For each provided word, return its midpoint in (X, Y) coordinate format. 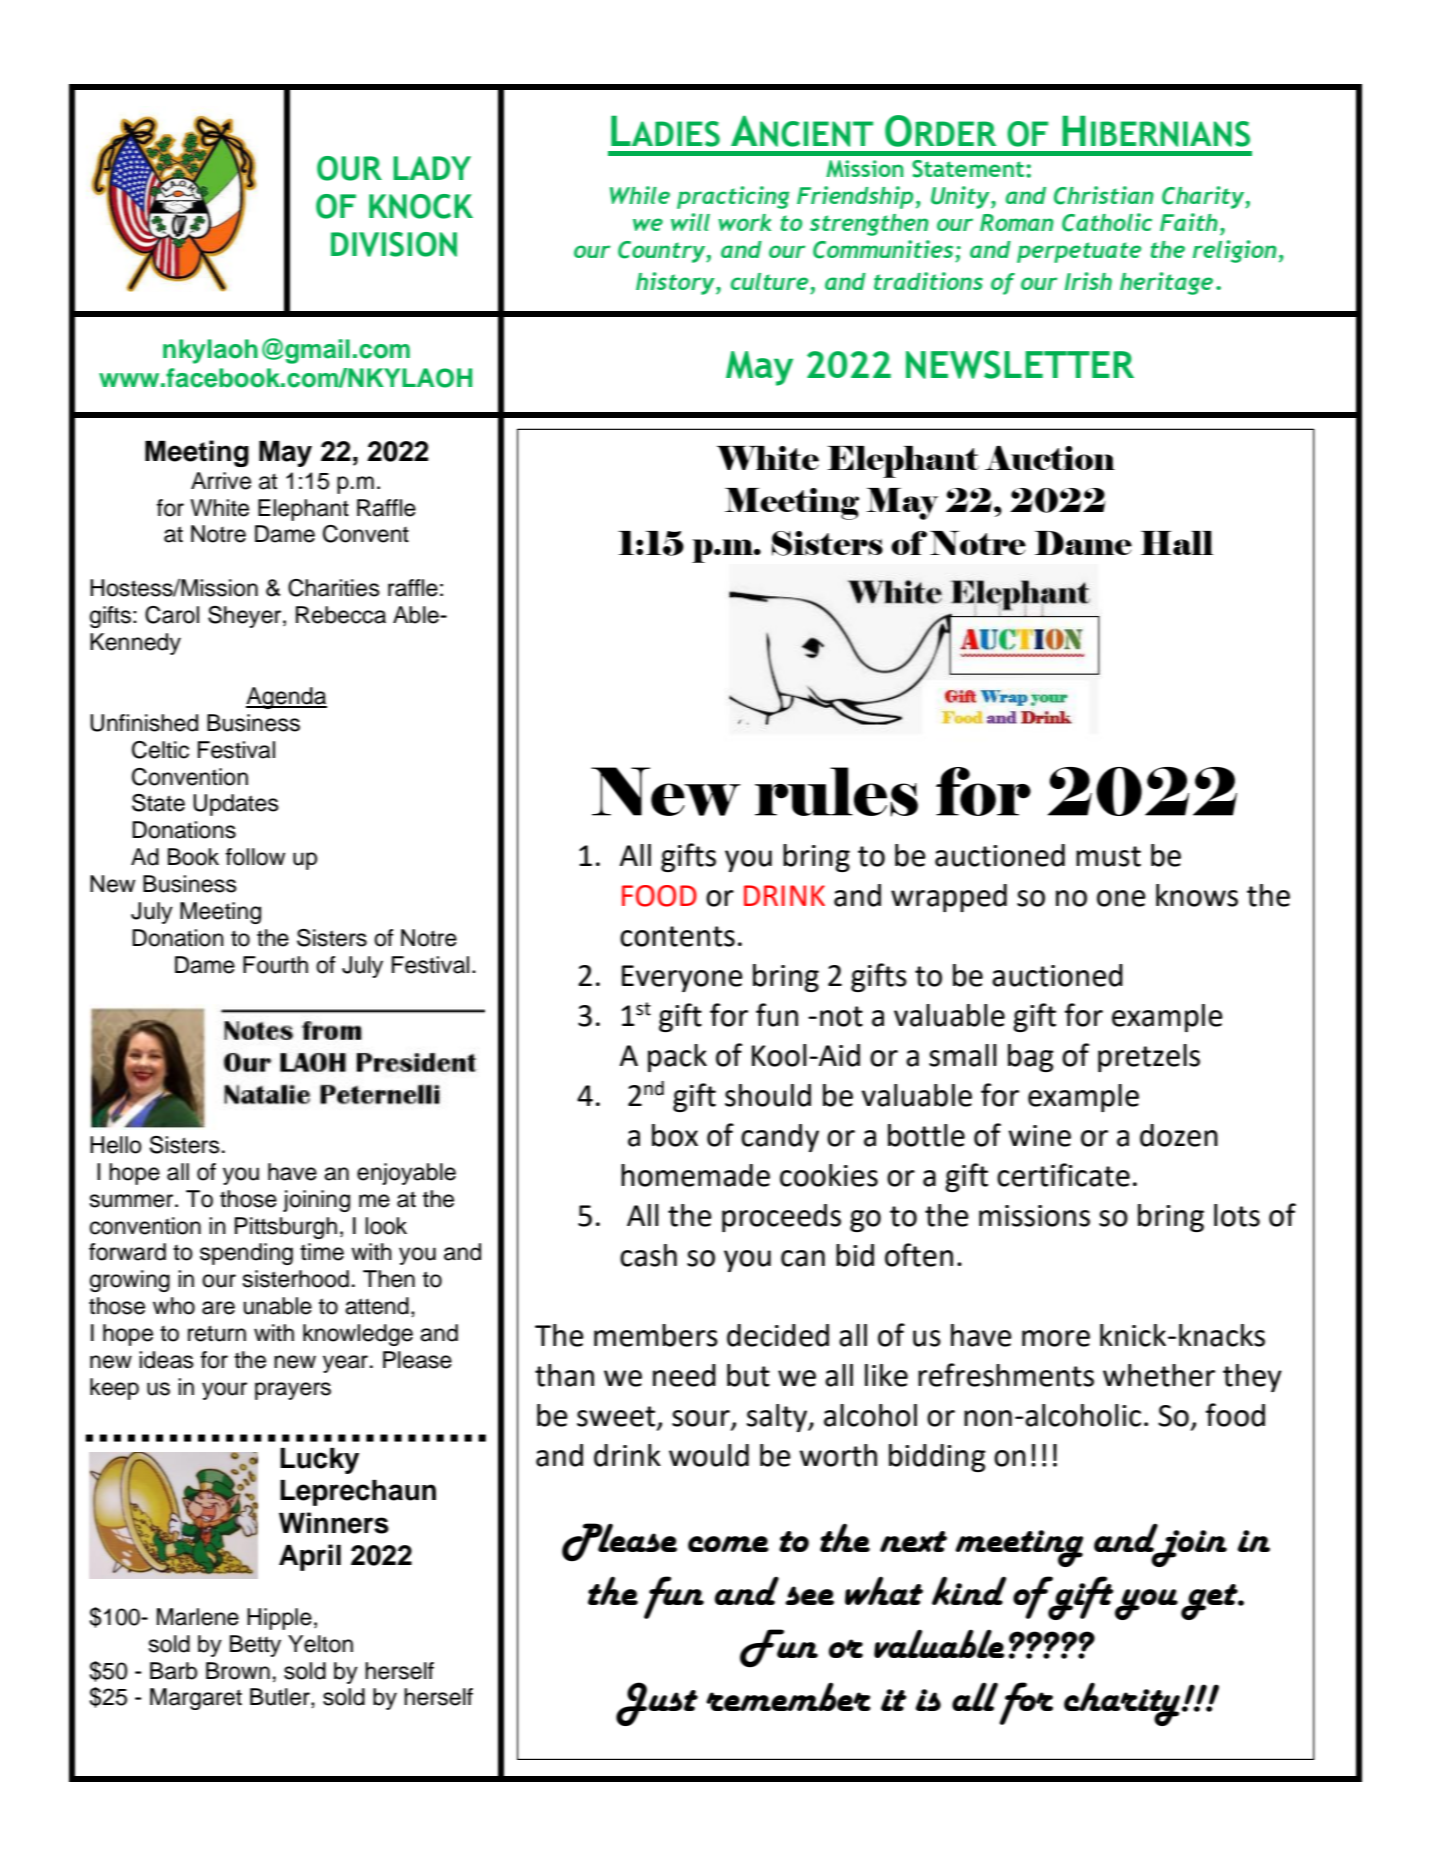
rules (836, 792)
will (690, 222)
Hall (1177, 543)
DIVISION (394, 244)
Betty (255, 1646)
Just (657, 1704)
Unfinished (144, 723)
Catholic (1107, 222)
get (1210, 1602)
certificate (1063, 1175)
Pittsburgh (286, 1228)
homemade (695, 1175)
